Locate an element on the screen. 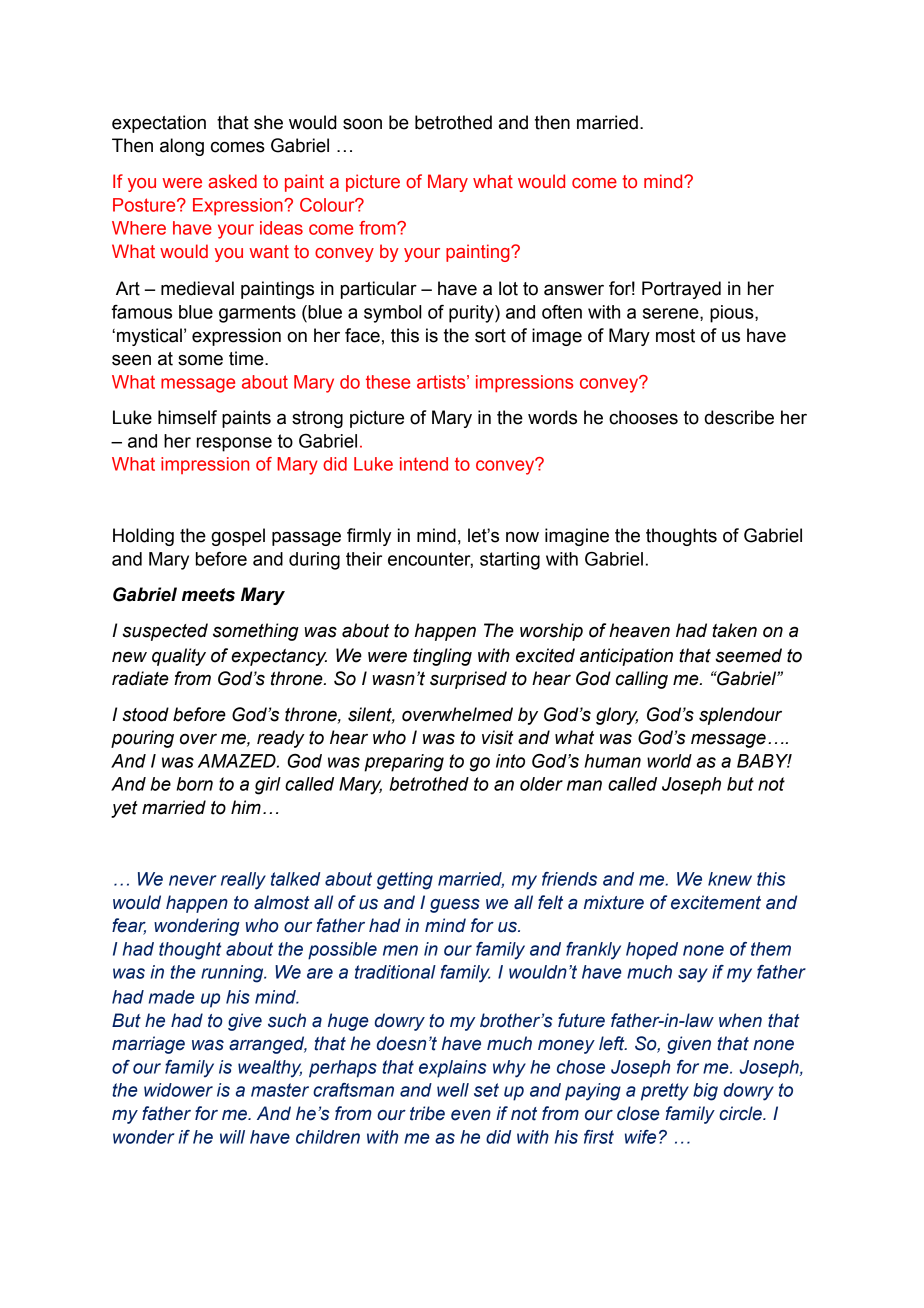  tingling is located at coordinates (442, 657).
